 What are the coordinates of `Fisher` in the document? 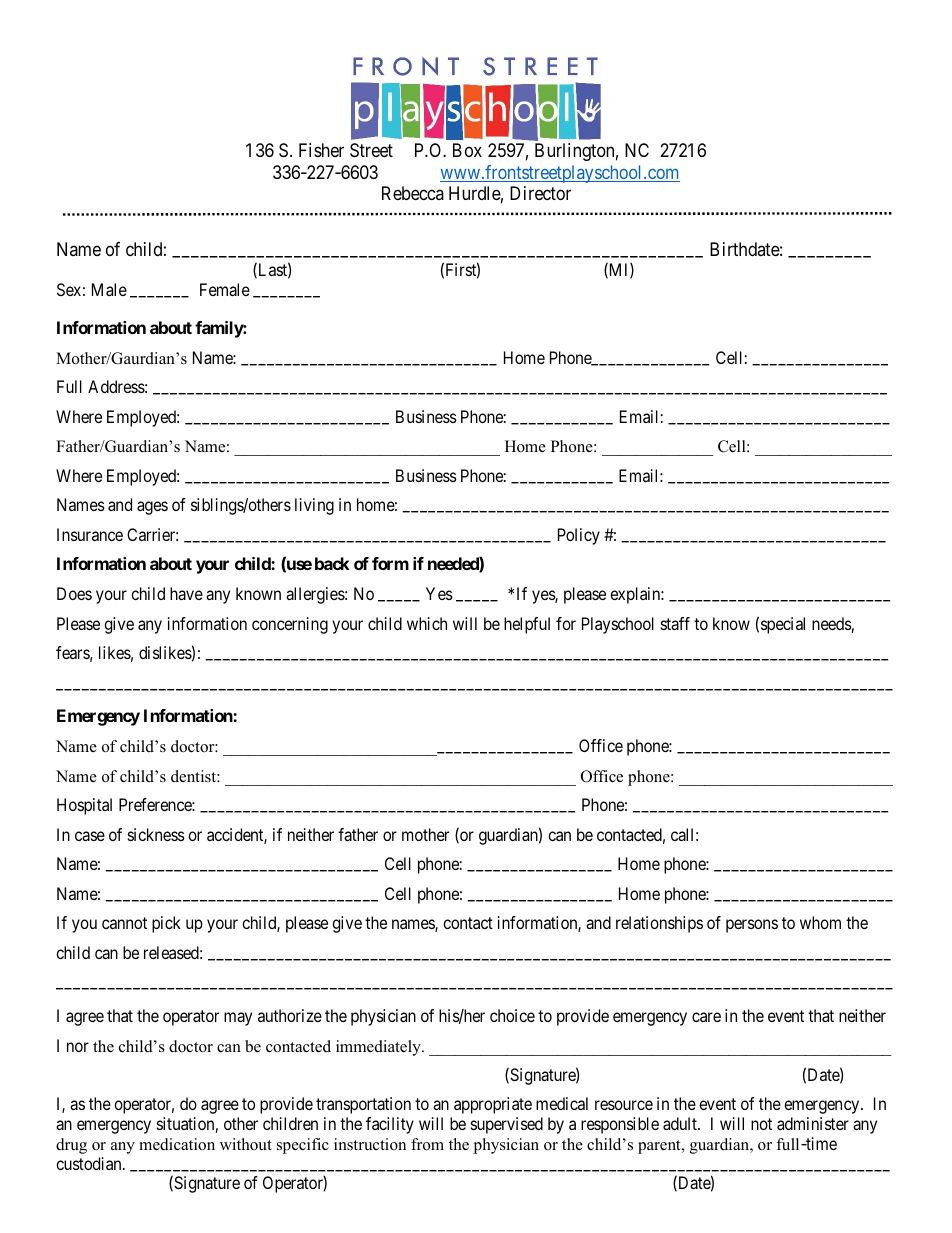 It's located at (321, 150).
